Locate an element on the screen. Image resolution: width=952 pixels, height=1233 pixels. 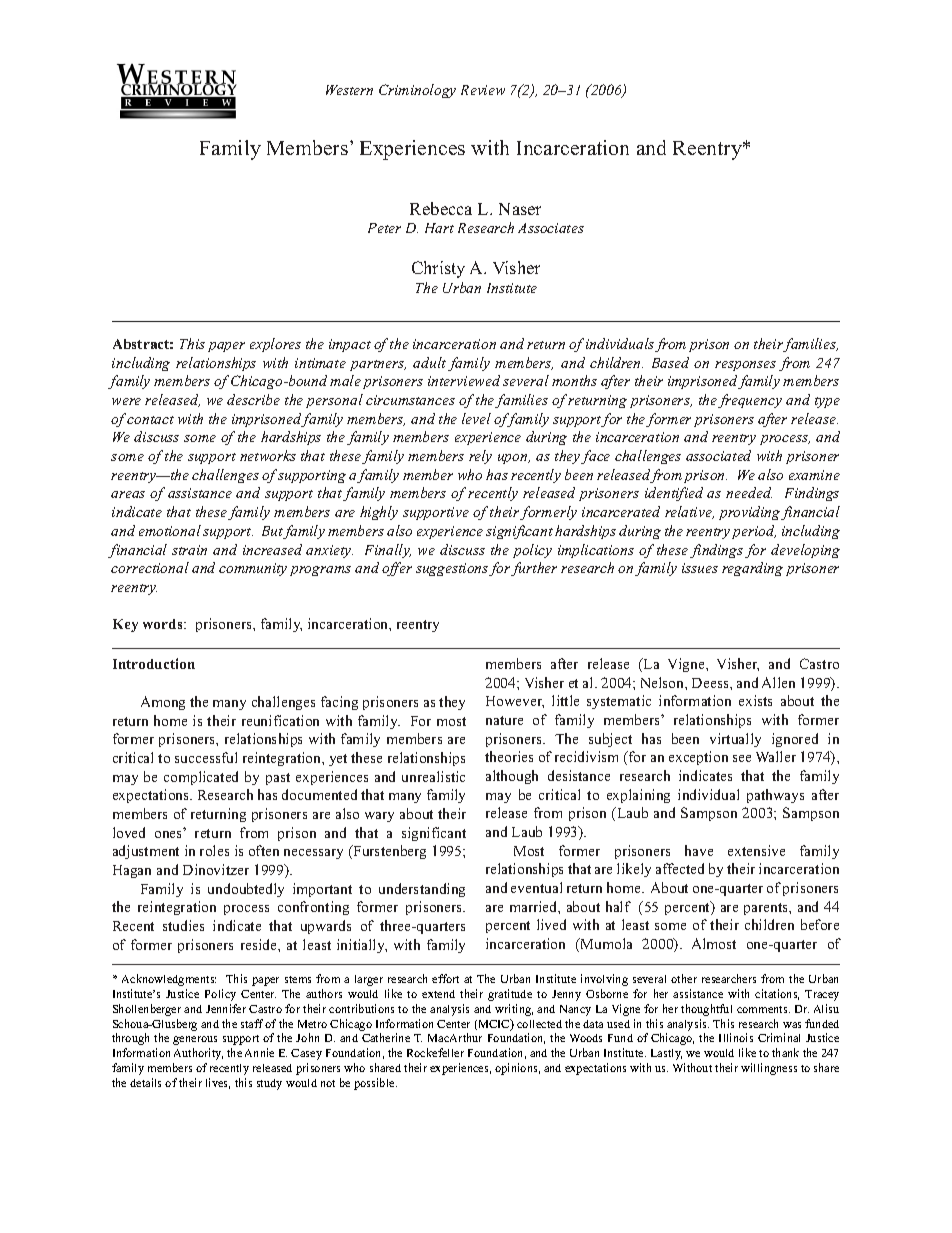
regarding is located at coordinates (752, 569).
